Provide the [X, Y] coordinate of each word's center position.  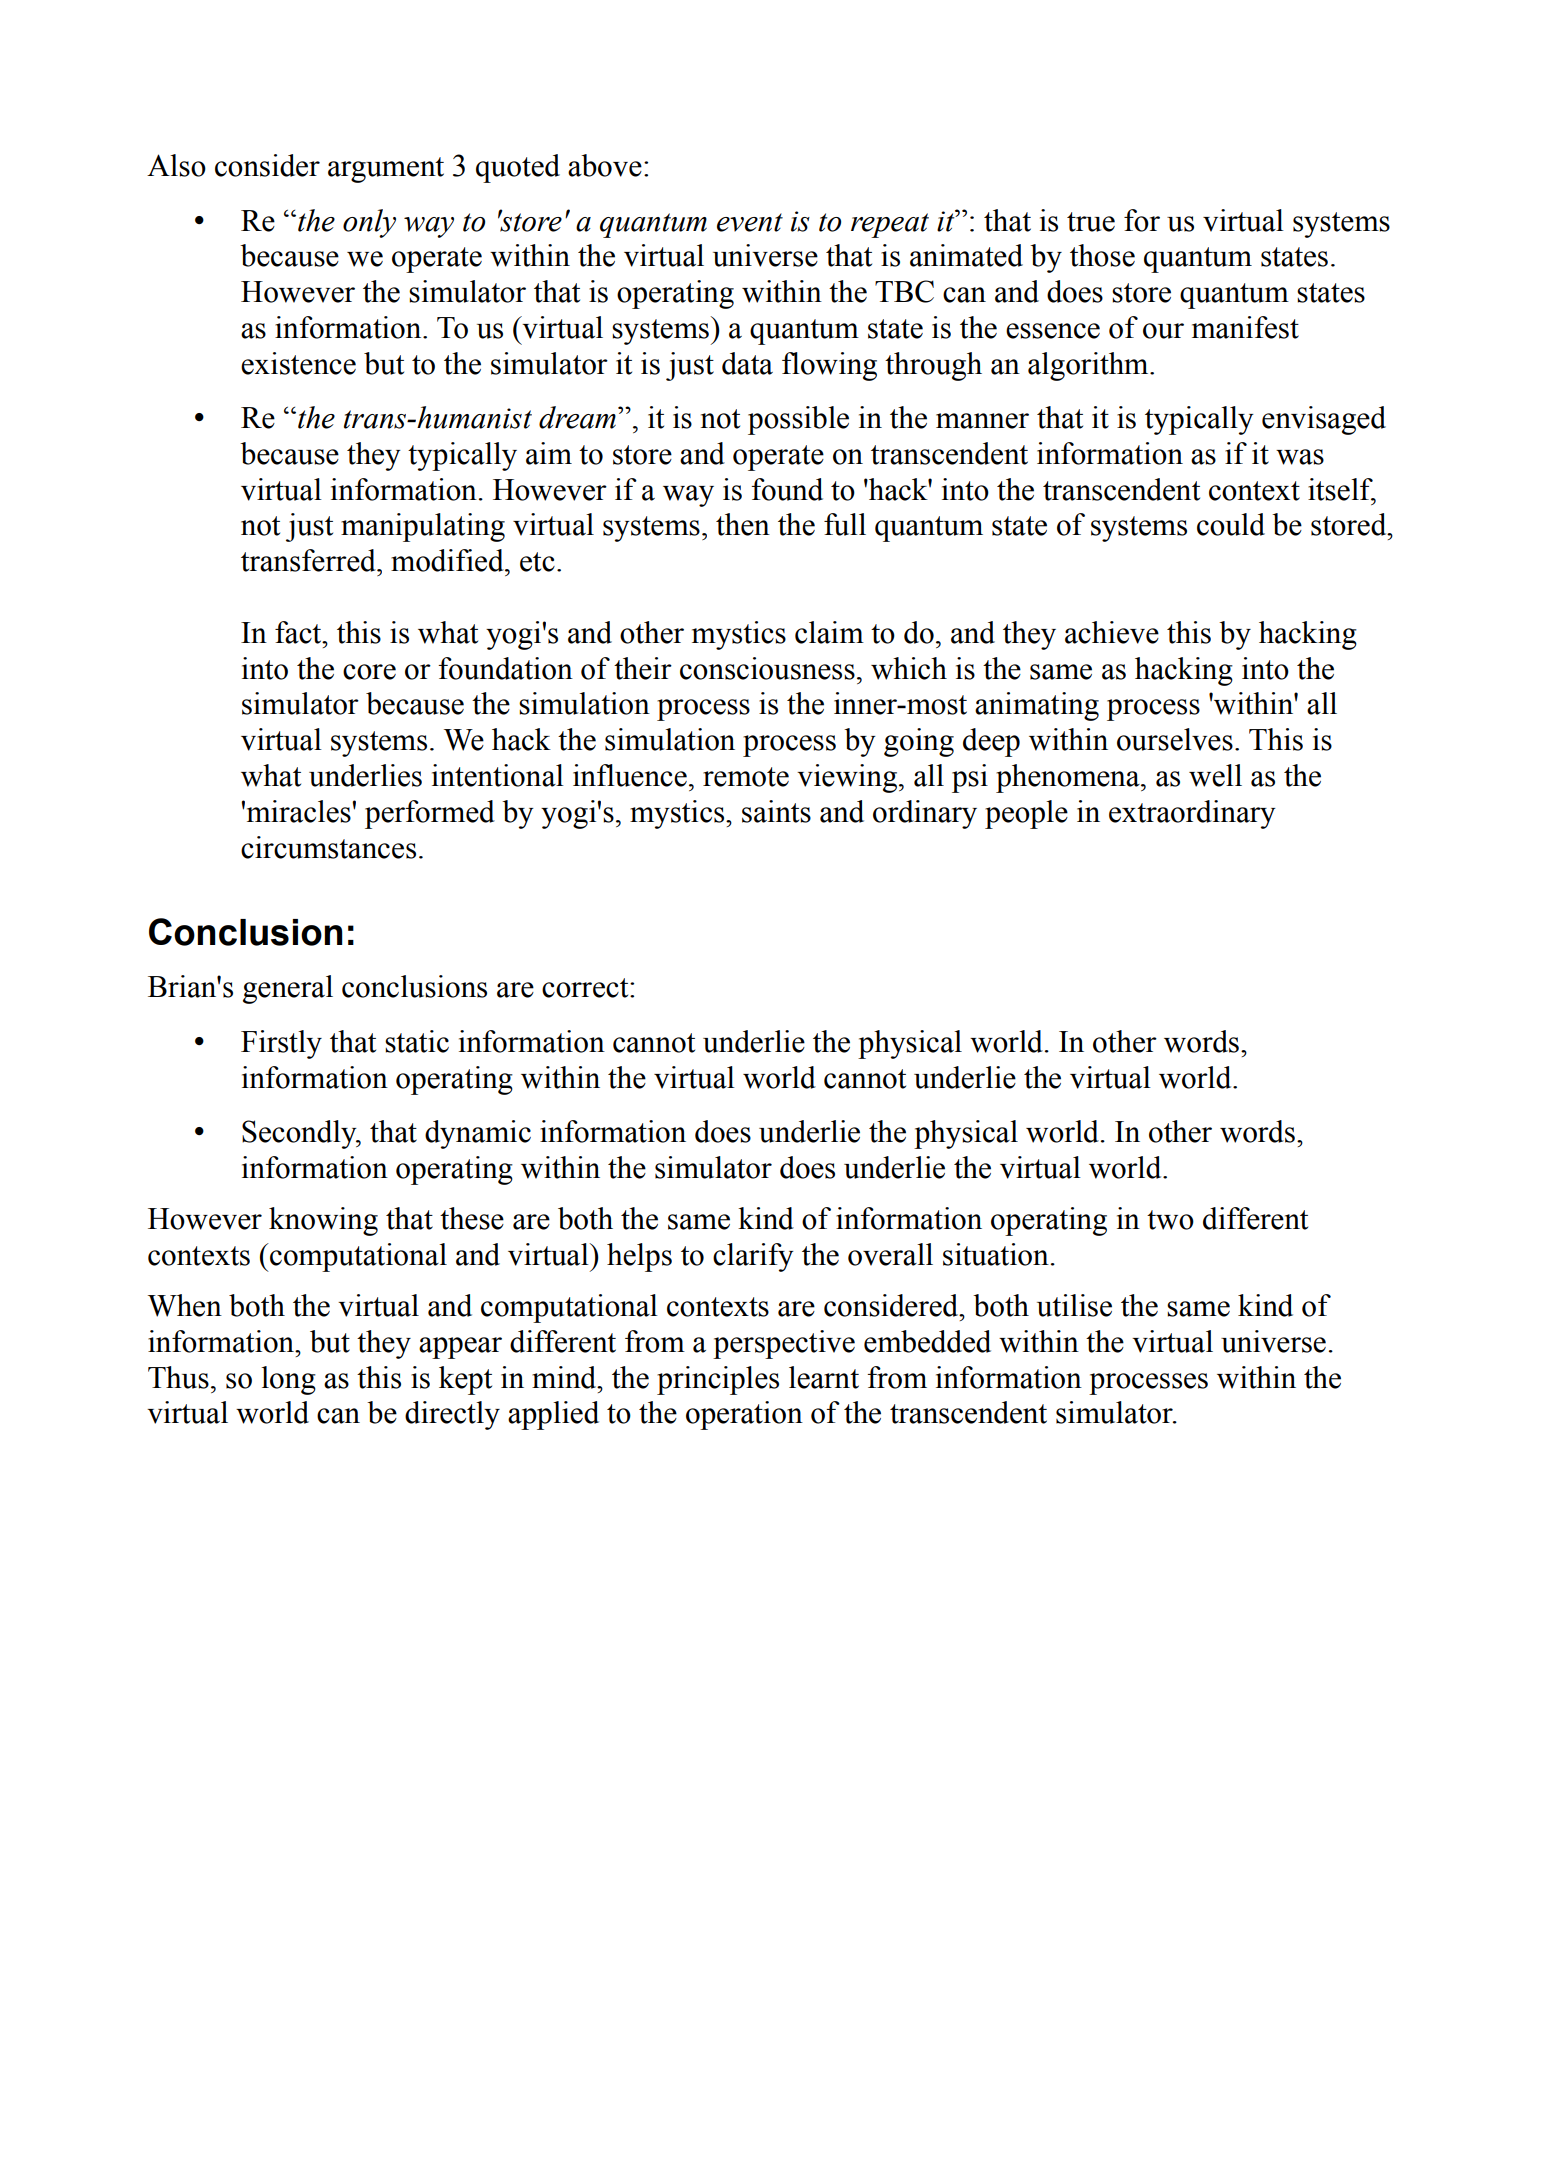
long [288, 1380]
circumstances [328, 847]
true [1091, 222]
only [369, 223]
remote [746, 777]
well [1215, 775]
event [750, 222]
